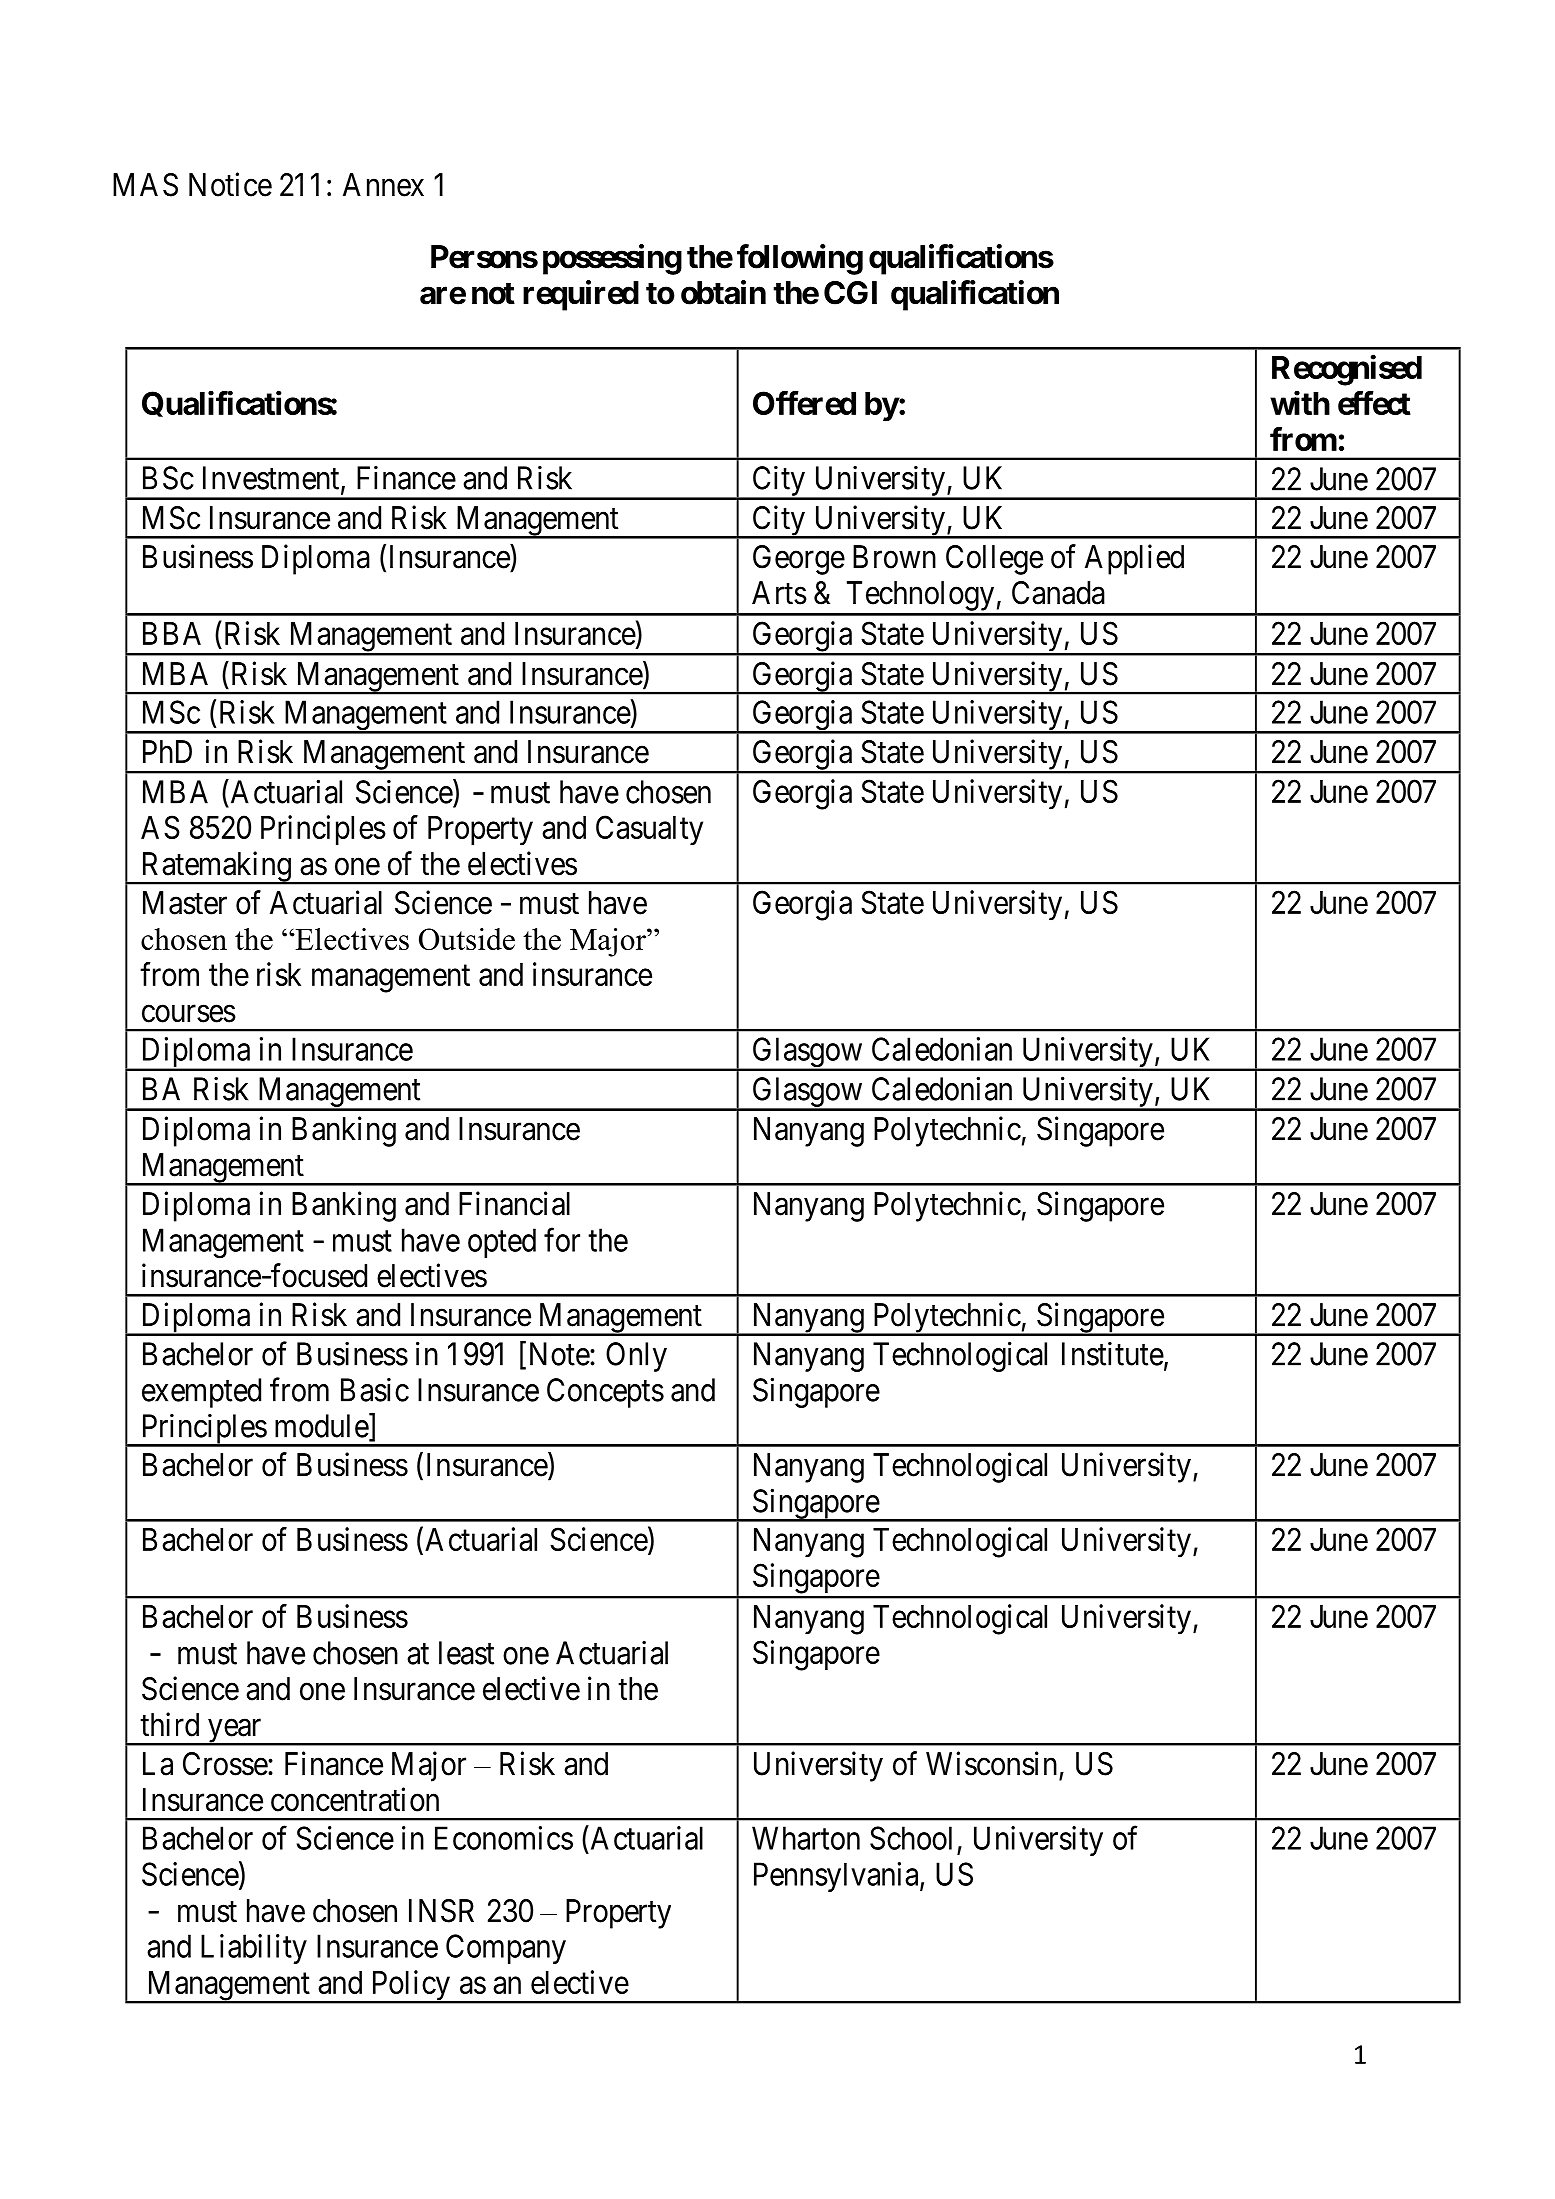 This document has width=1555, height=2199. Describe the element at coordinates (991, 1763) in the document. I see `Wisconsin` at that location.
